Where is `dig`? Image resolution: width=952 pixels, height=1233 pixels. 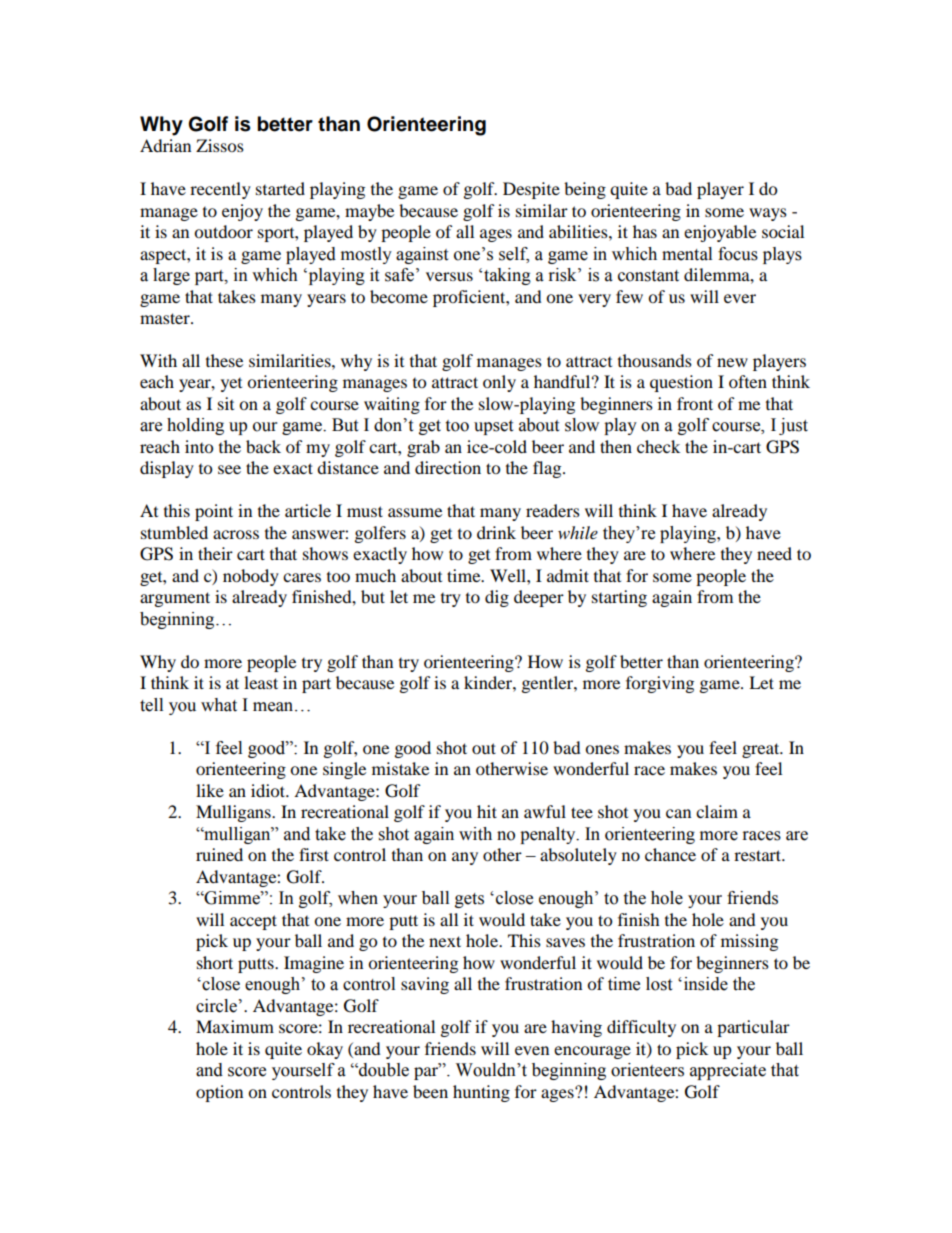 dig is located at coordinates (497, 598).
